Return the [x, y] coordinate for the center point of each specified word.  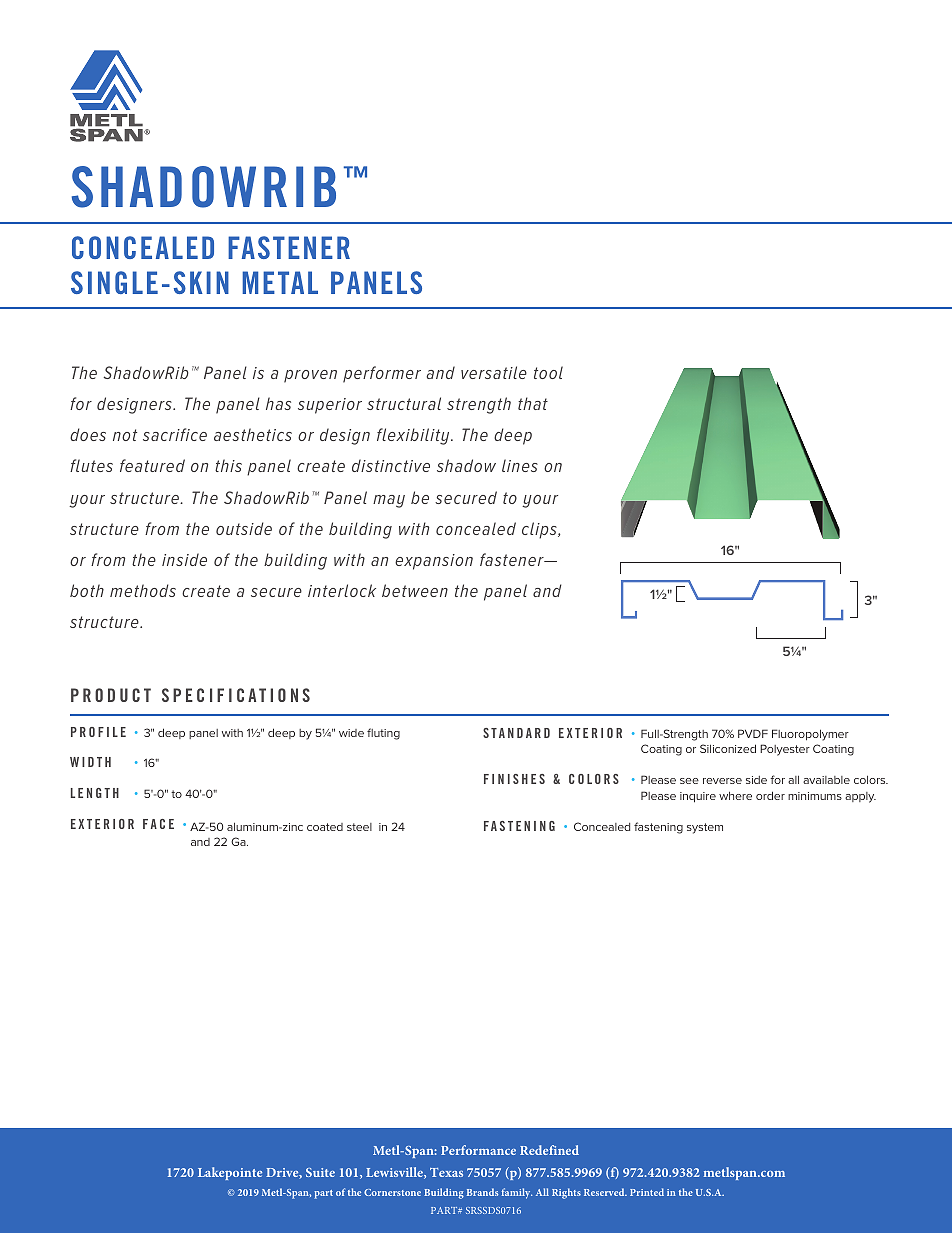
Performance [478, 1150]
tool [548, 372]
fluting [383, 734]
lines [520, 465]
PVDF [753, 733]
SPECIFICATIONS [236, 695]
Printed [647, 1192]
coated [325, 827]
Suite [320, 1172]
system [705, 828]
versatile [494, 372]
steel [359, 827]
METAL [280, 282]
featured [152, 465]
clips [540, 530]
